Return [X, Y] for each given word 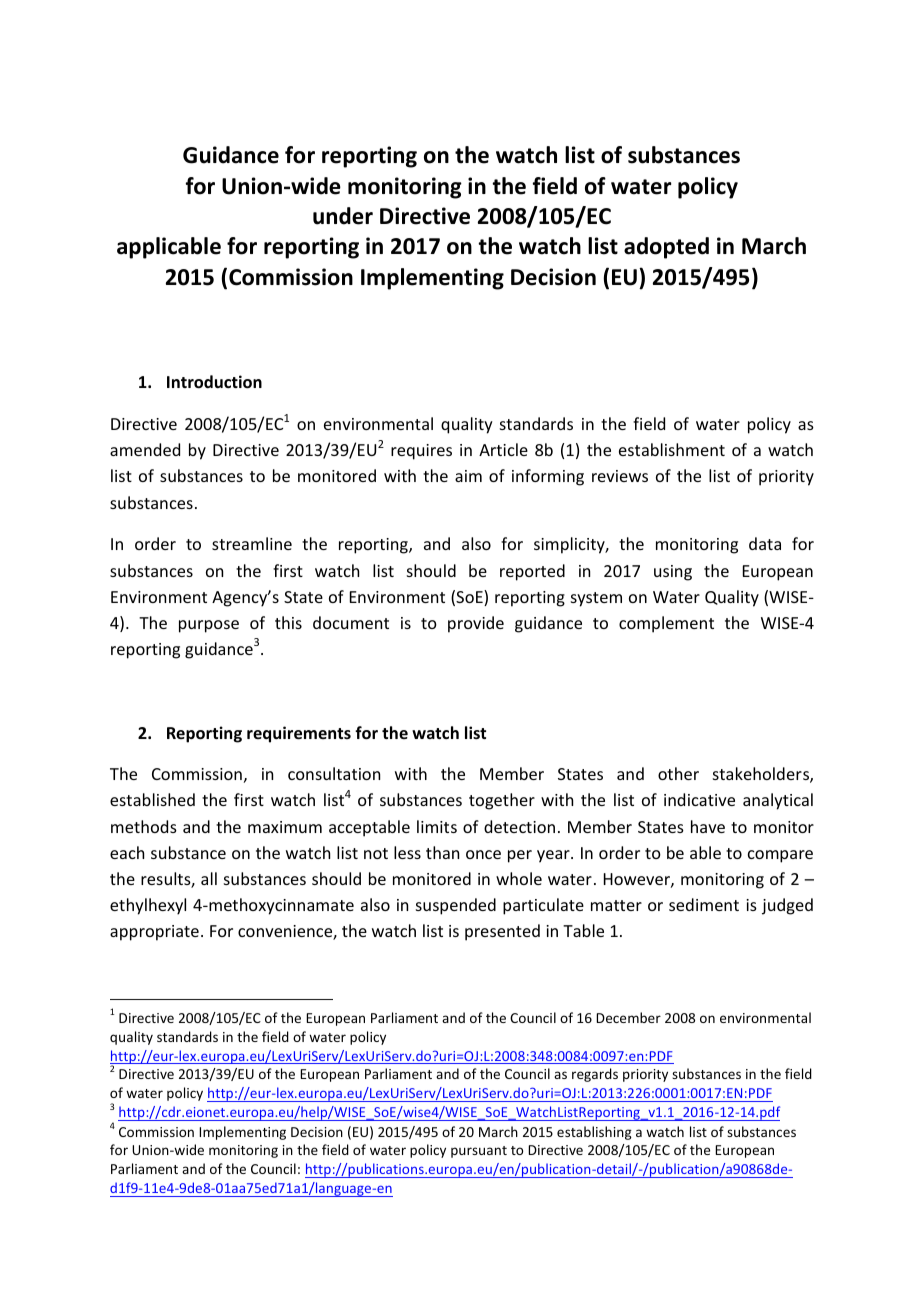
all [209, 878]
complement [666, 624]
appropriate [154, 933]
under [343, 216]
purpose [209, 626]
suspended [456, 906]
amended [145, 449]
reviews [620, 476]
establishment [672, 449]
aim [468, 476]
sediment [704, 904]
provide [476, 624]
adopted [666, 248]
